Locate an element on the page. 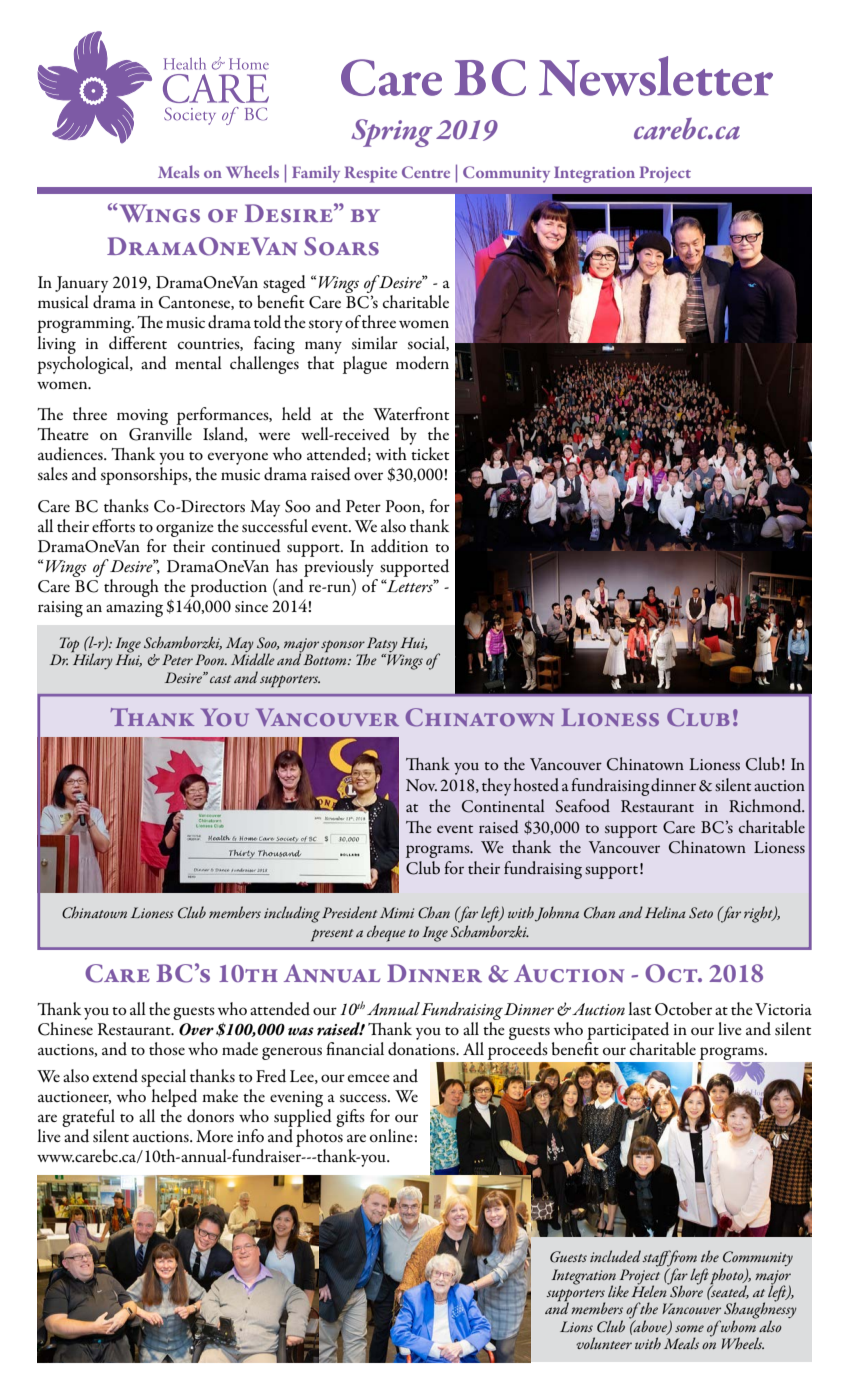 This image has height=1400, width=849. More is located at coordinates (214, 1136).
